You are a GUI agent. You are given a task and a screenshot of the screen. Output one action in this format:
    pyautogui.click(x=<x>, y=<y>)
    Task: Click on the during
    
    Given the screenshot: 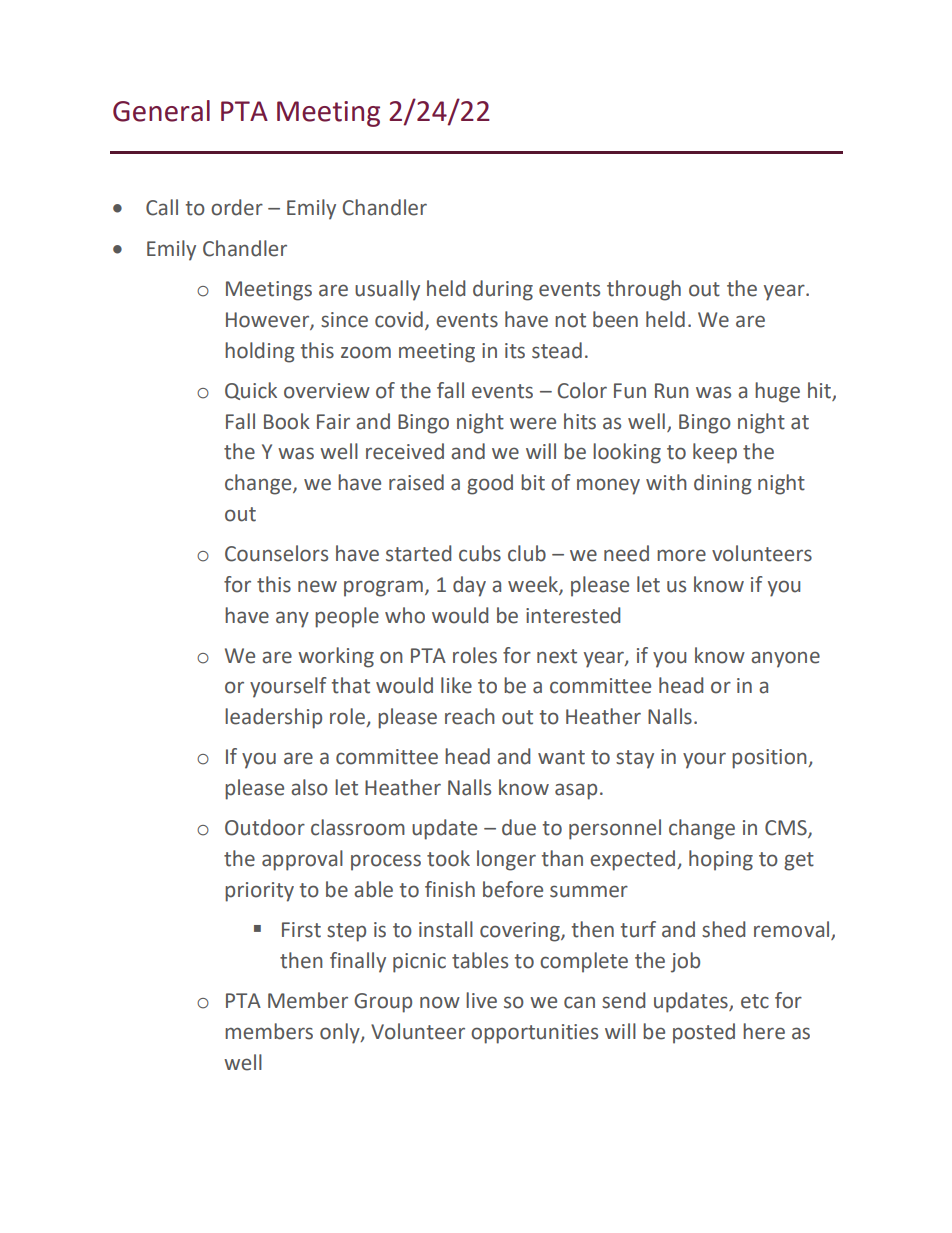 What is the action you would take?
    pyautogui.click(x=503, y=290)
